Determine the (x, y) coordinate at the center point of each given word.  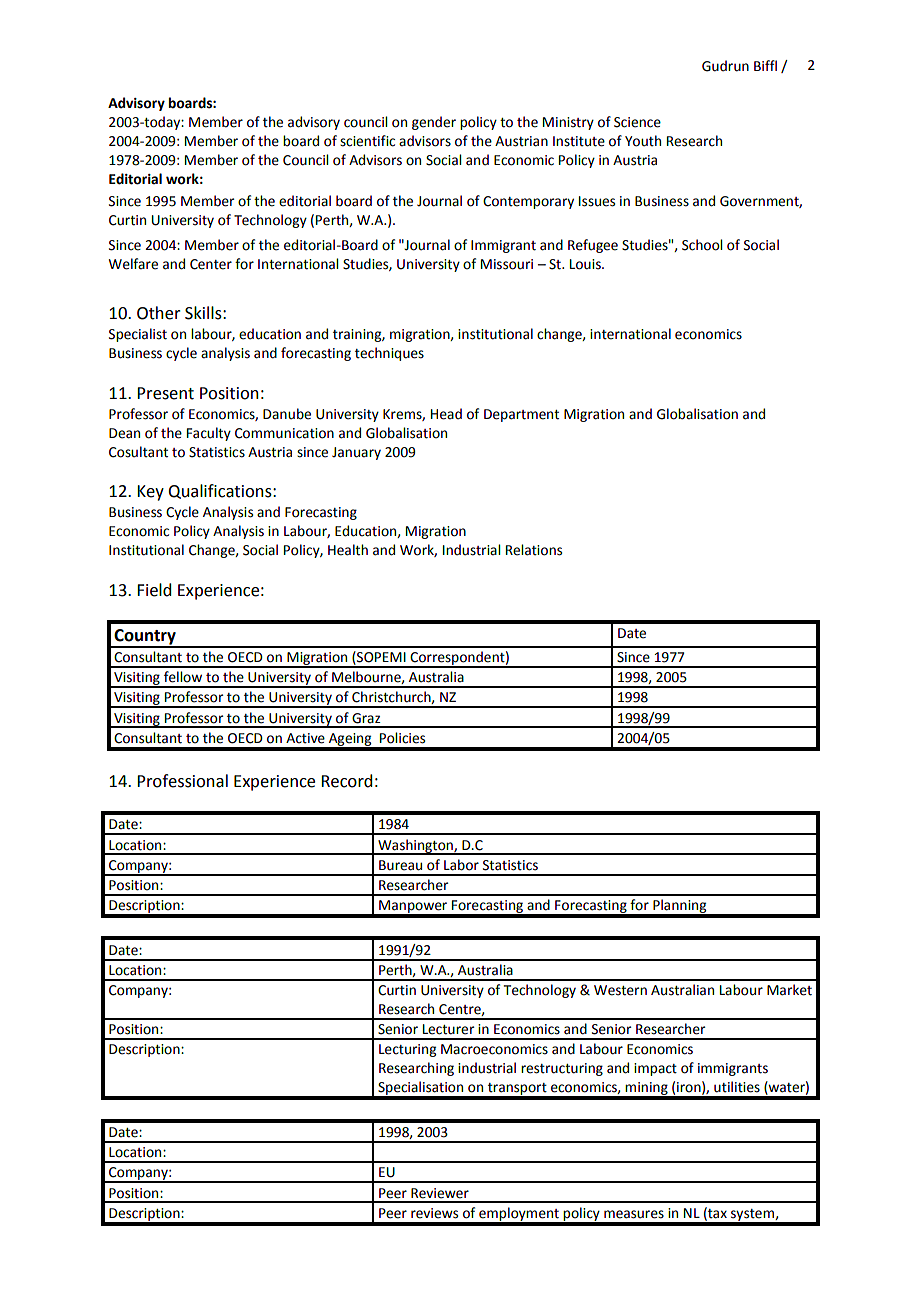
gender (434, 123)
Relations (534, 550)
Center (211, 264)
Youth (643, 141)
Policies (402, 738)
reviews (434, 1213)
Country (145, 638)
